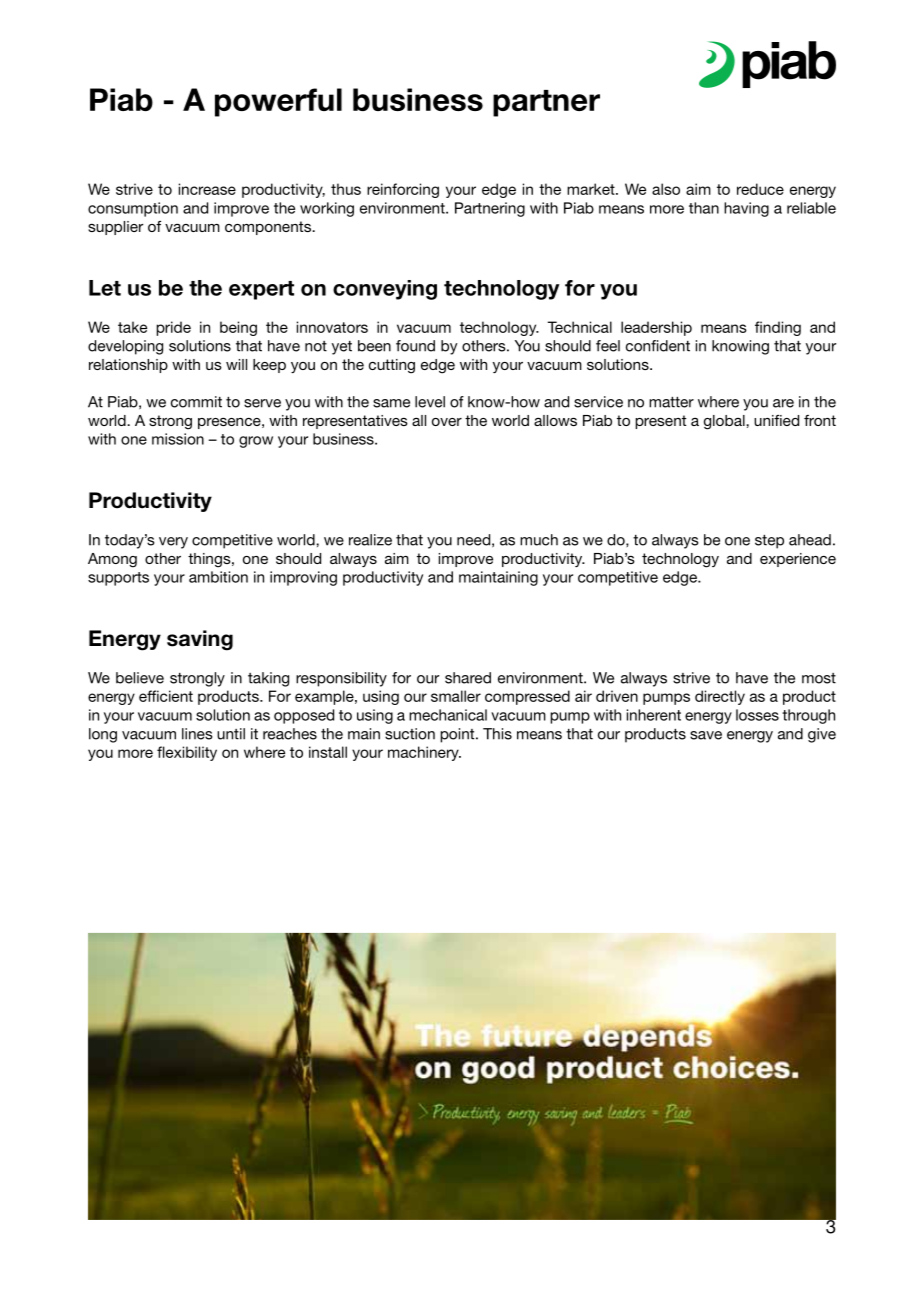  Describe the element at coordinates (415, 346) in the image. I see `found` at that location.
